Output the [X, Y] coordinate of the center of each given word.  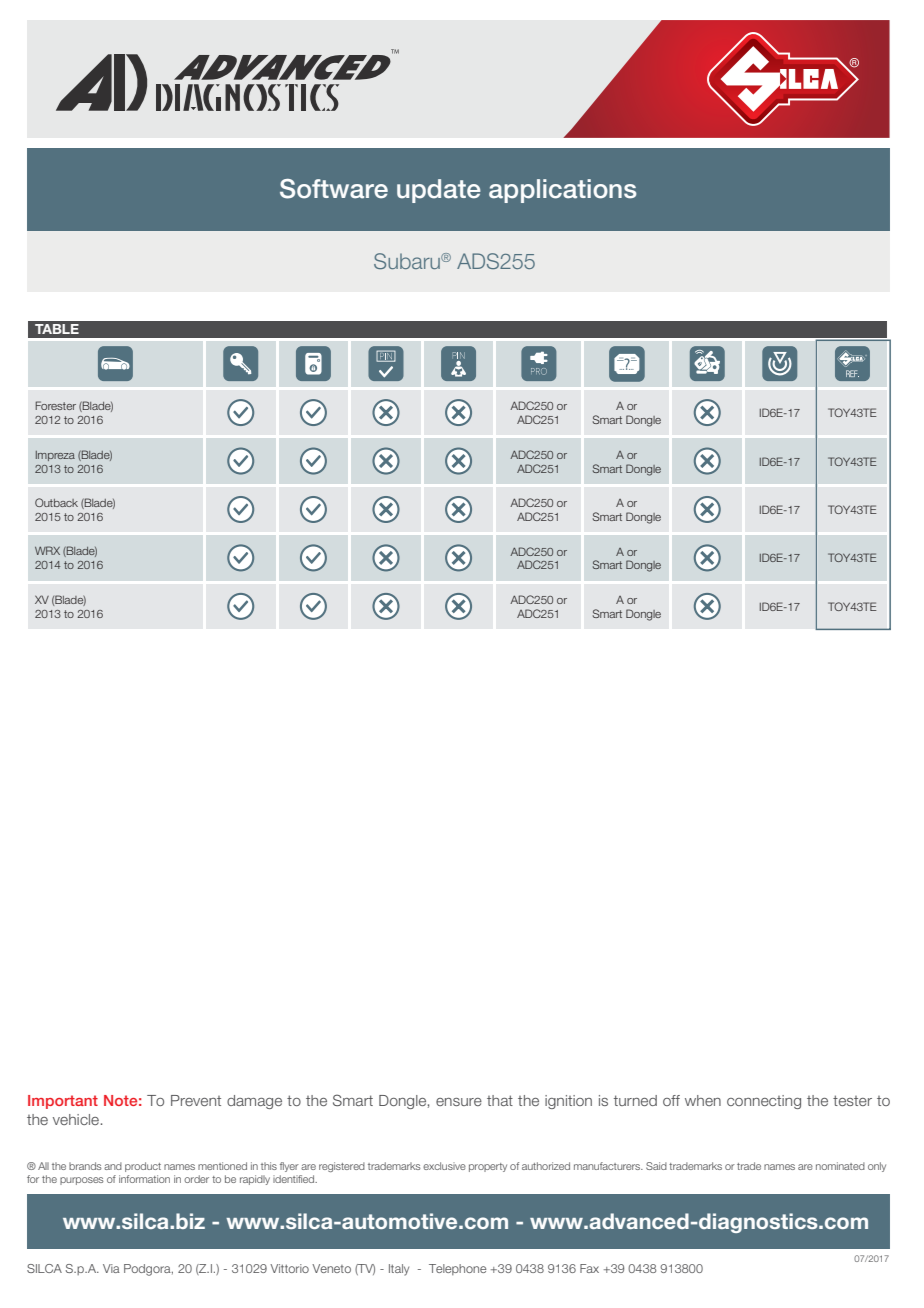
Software [334, 189]
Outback [56, 502]
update [439, 191]
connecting [764, 1102]
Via [111, 1268]
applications [563, 191]
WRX [47, 550]
